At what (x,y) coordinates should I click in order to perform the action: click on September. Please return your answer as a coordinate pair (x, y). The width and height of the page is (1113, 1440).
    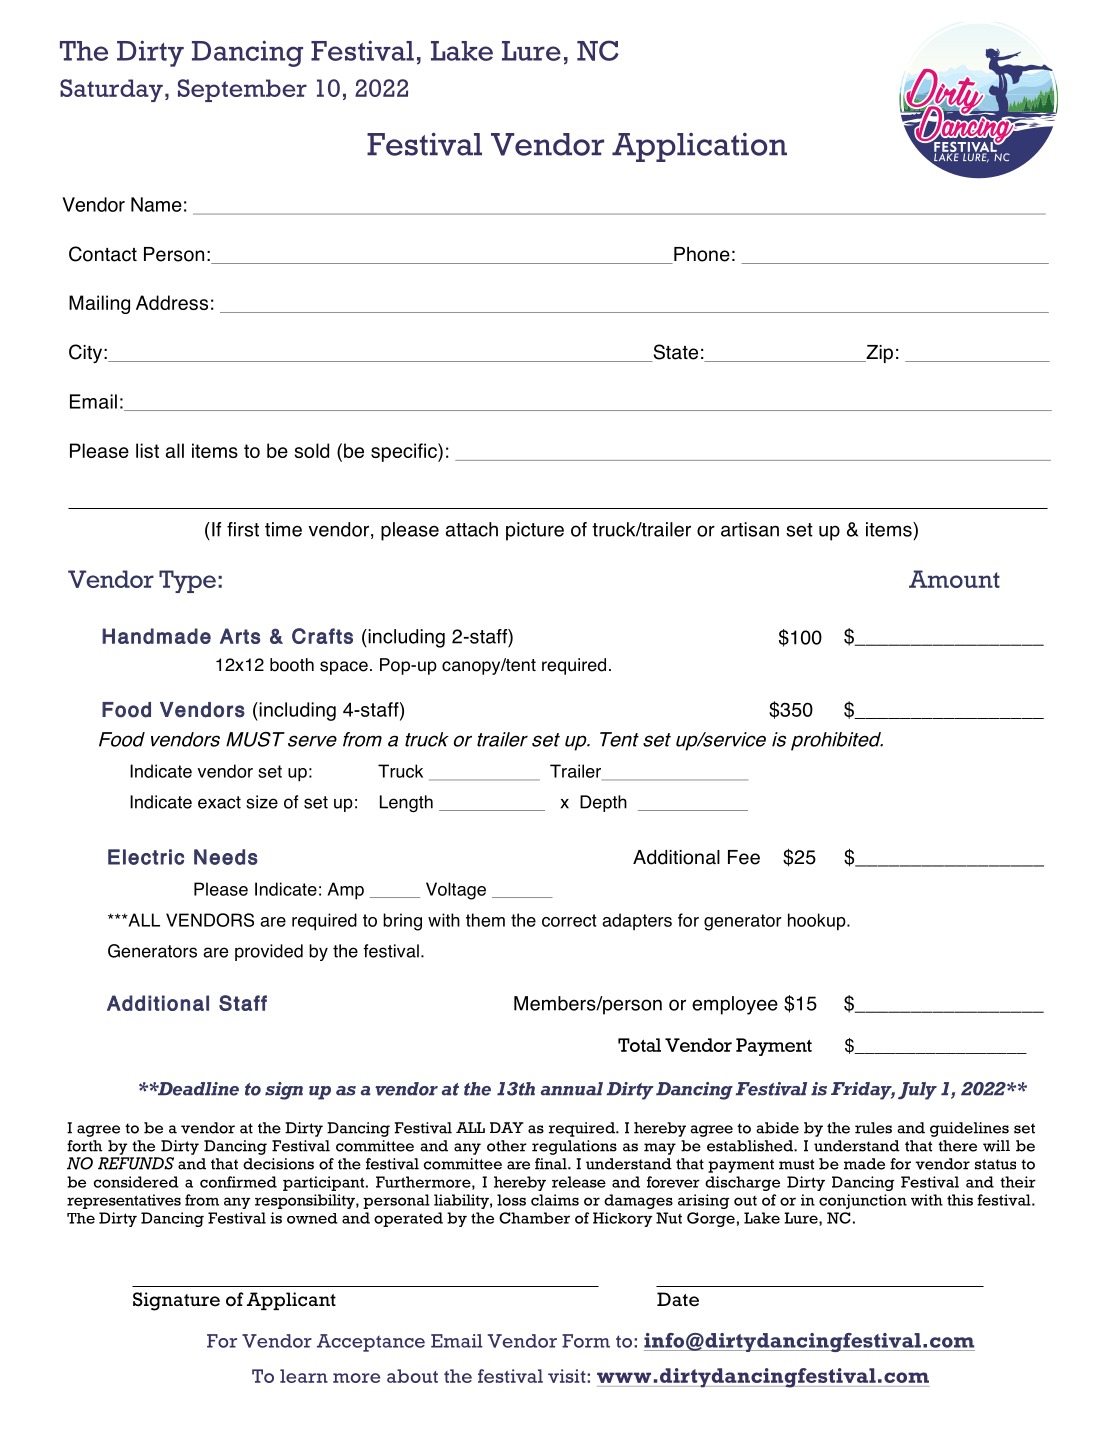
    Looking at the image, I should click on (242, 90).
